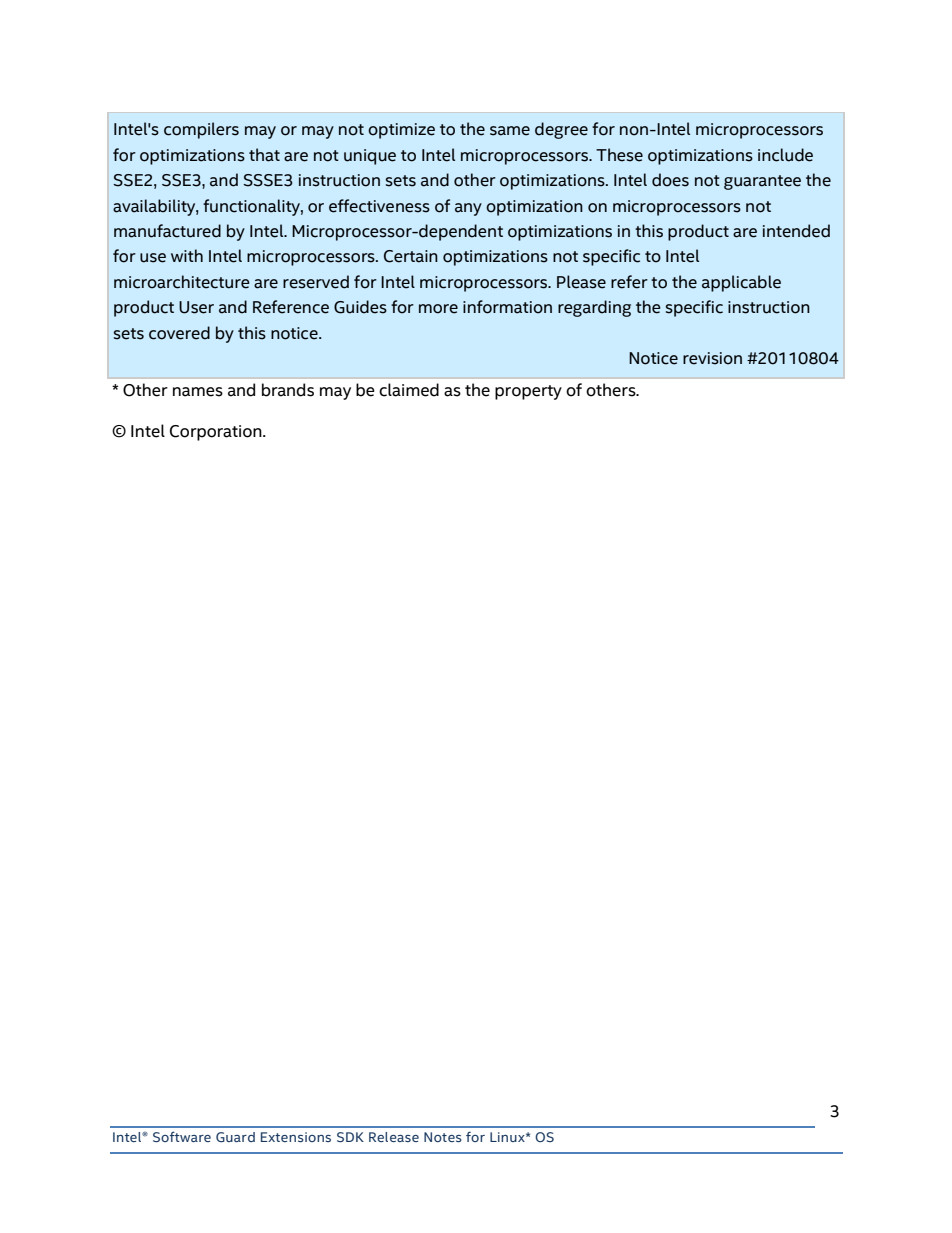 This page has width=952, height=1233. Describe the element at coordinates (394, 1137) in the page. I see `Release` at that location.
